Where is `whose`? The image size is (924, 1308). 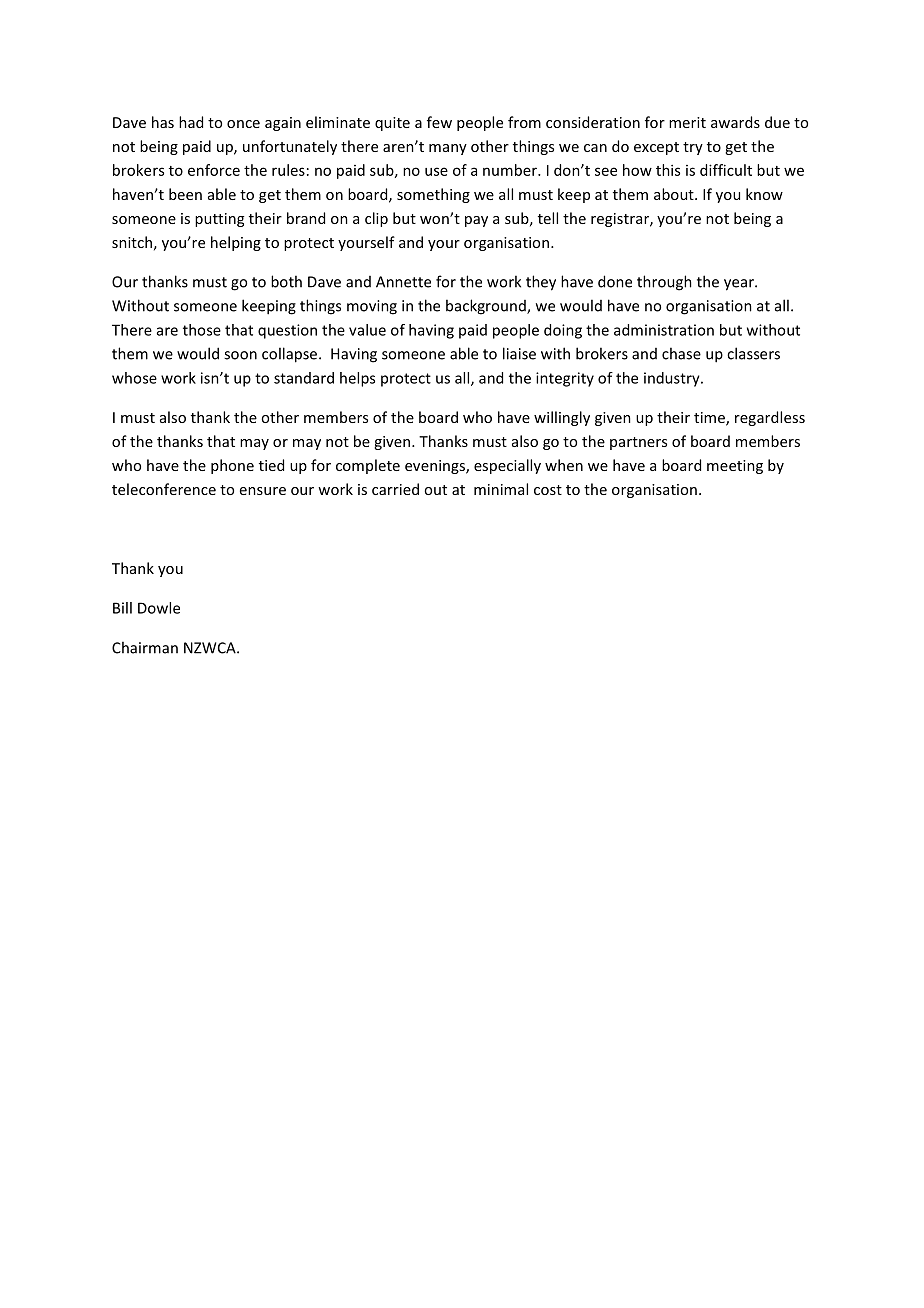
whose is located at coordinates (134, 378).
